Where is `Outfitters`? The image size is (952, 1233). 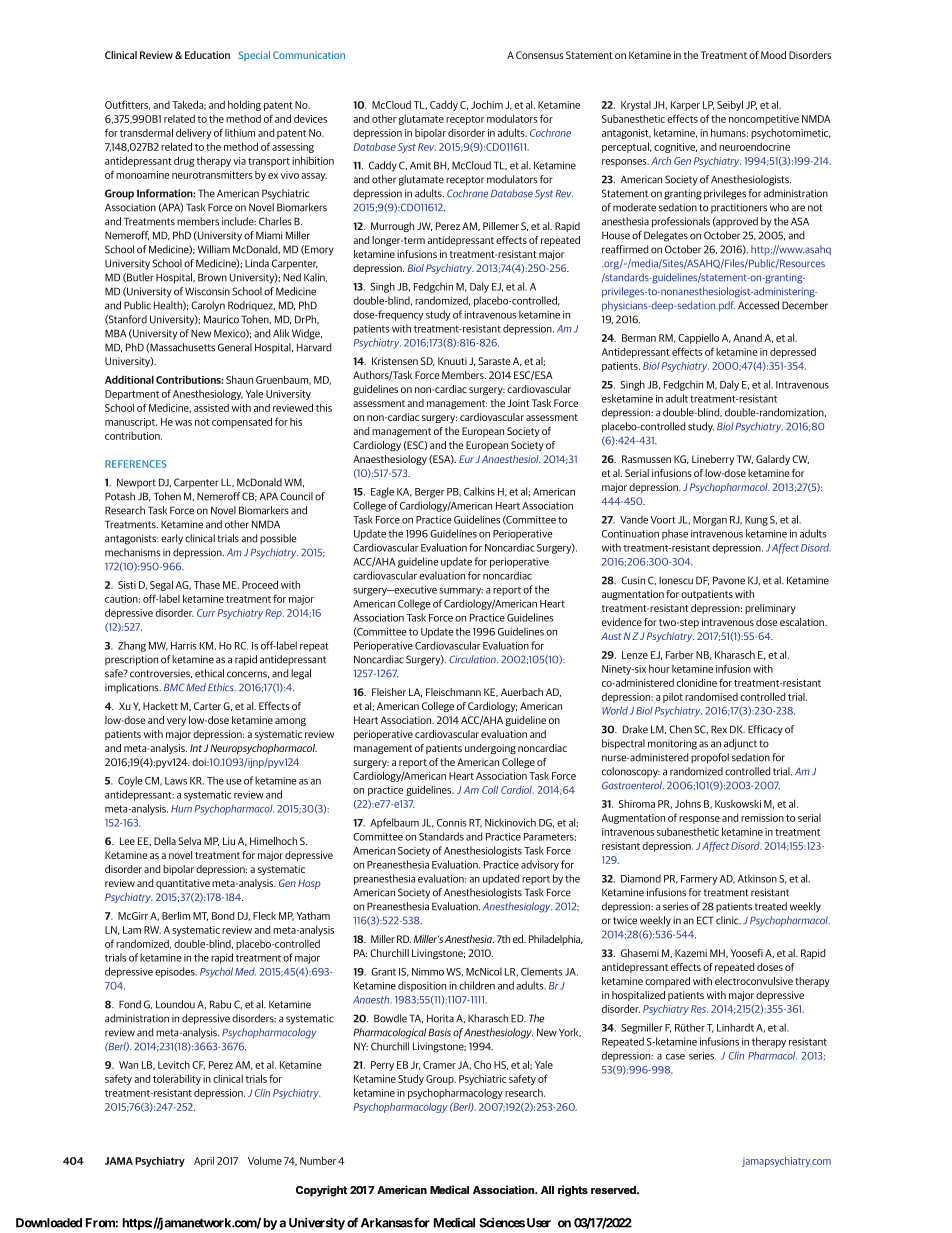 Outfitters is located at coordinates (127, 105).
